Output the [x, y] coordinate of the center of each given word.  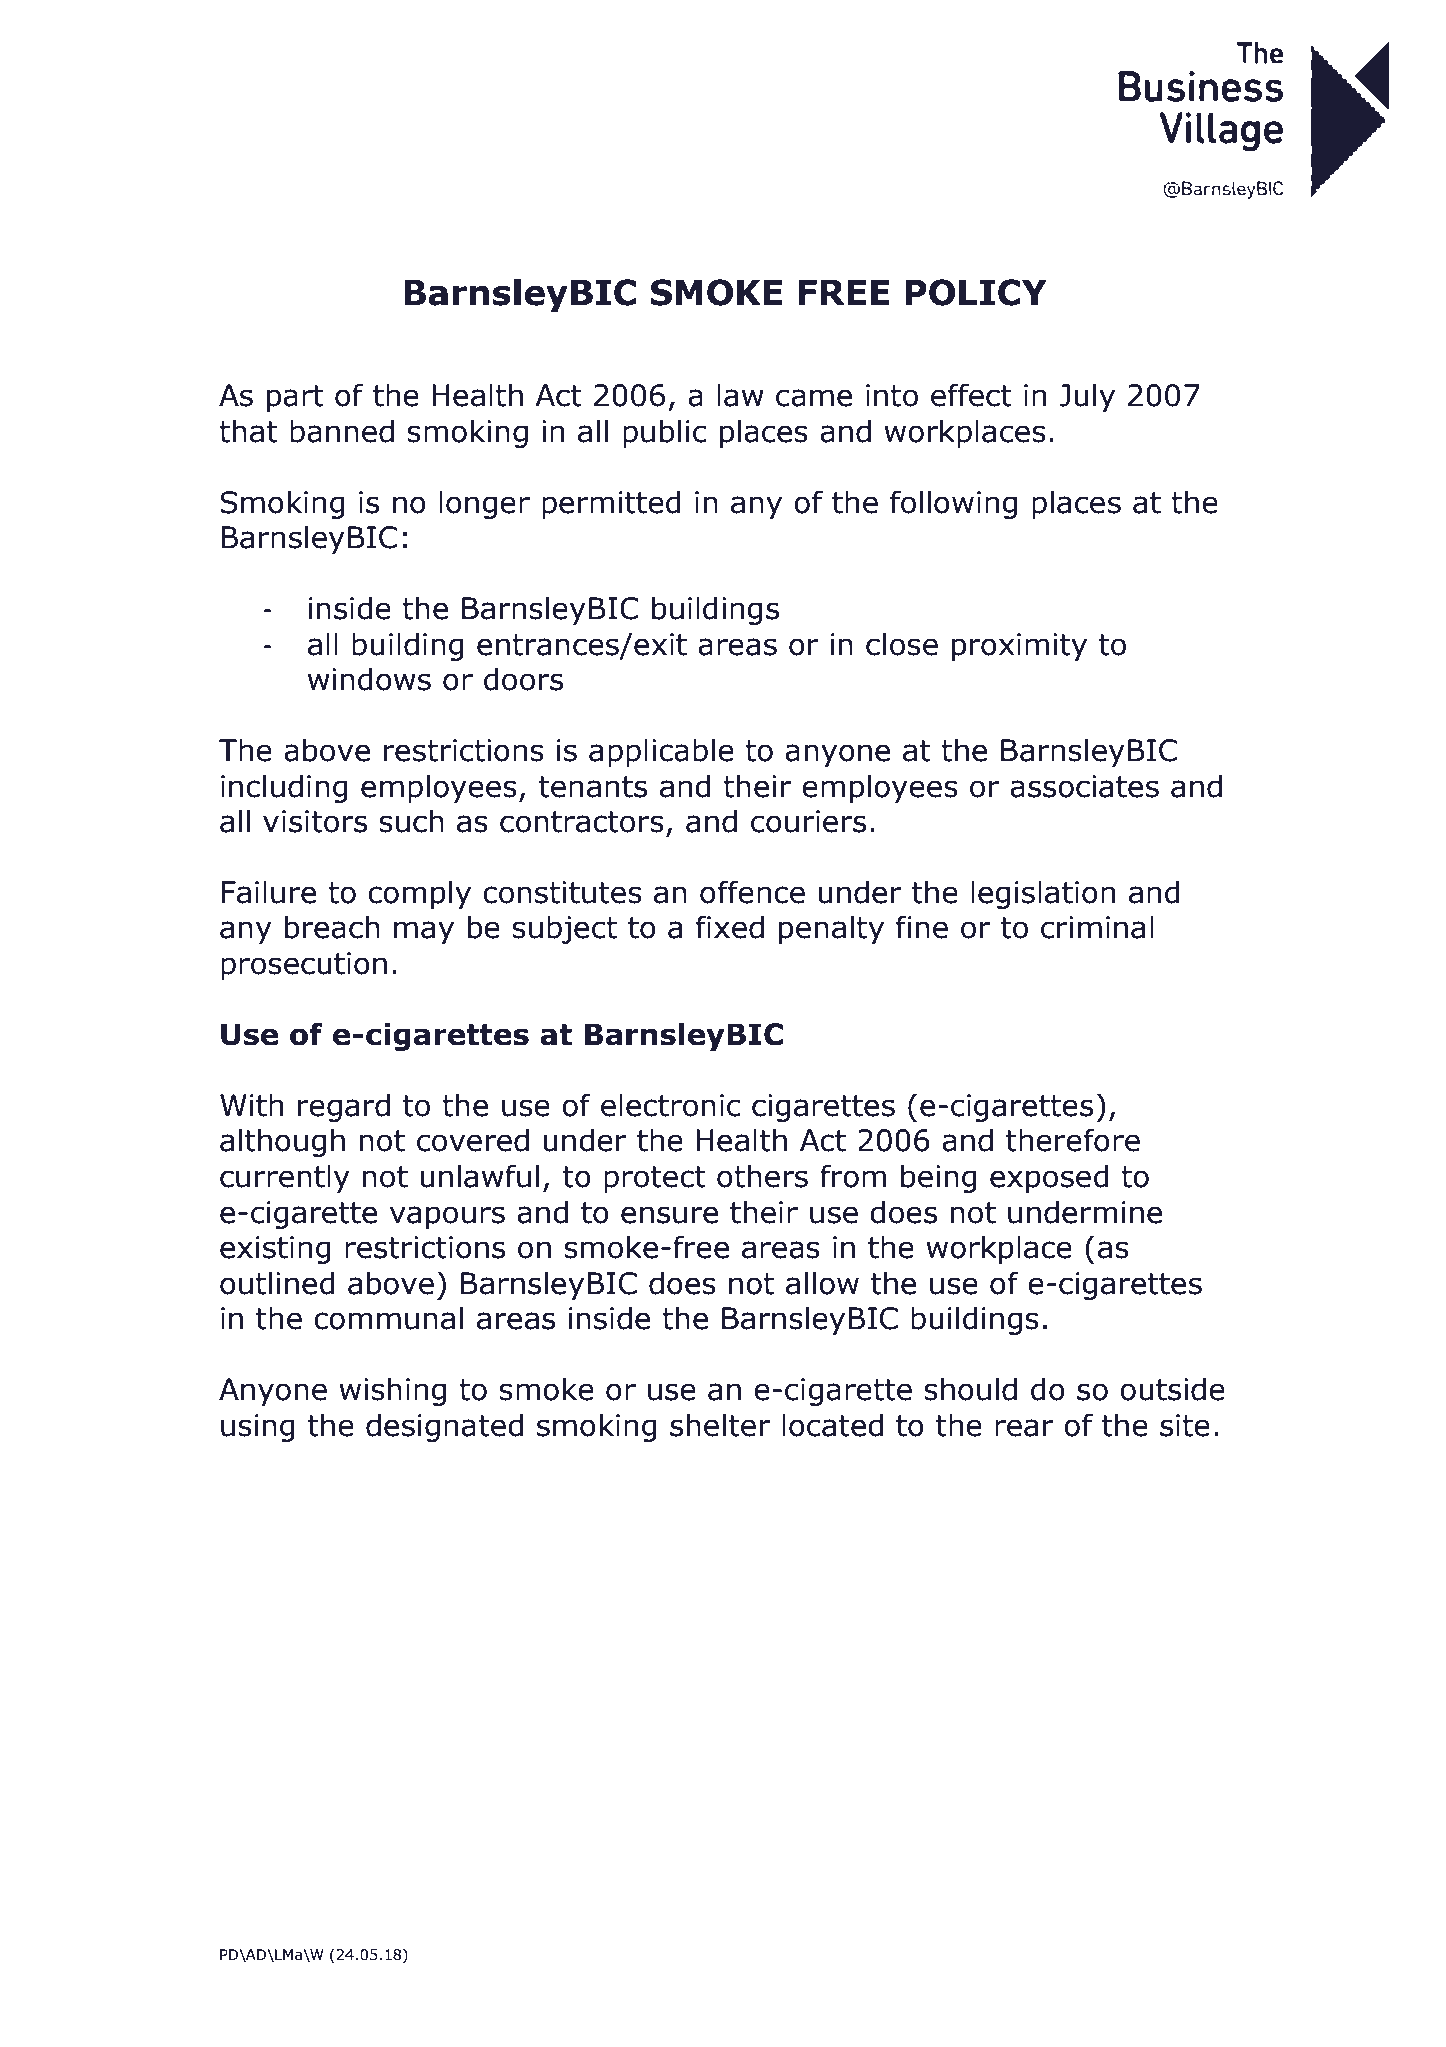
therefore [1073, 1140]
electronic [671, 1105]
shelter [720, 1425]
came [814, 398]
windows [369, 679]
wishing [392, 1391]
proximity [1019, 647]
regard [344, 1107]
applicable [661, 752]
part [295, 398]
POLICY [976, 292]
